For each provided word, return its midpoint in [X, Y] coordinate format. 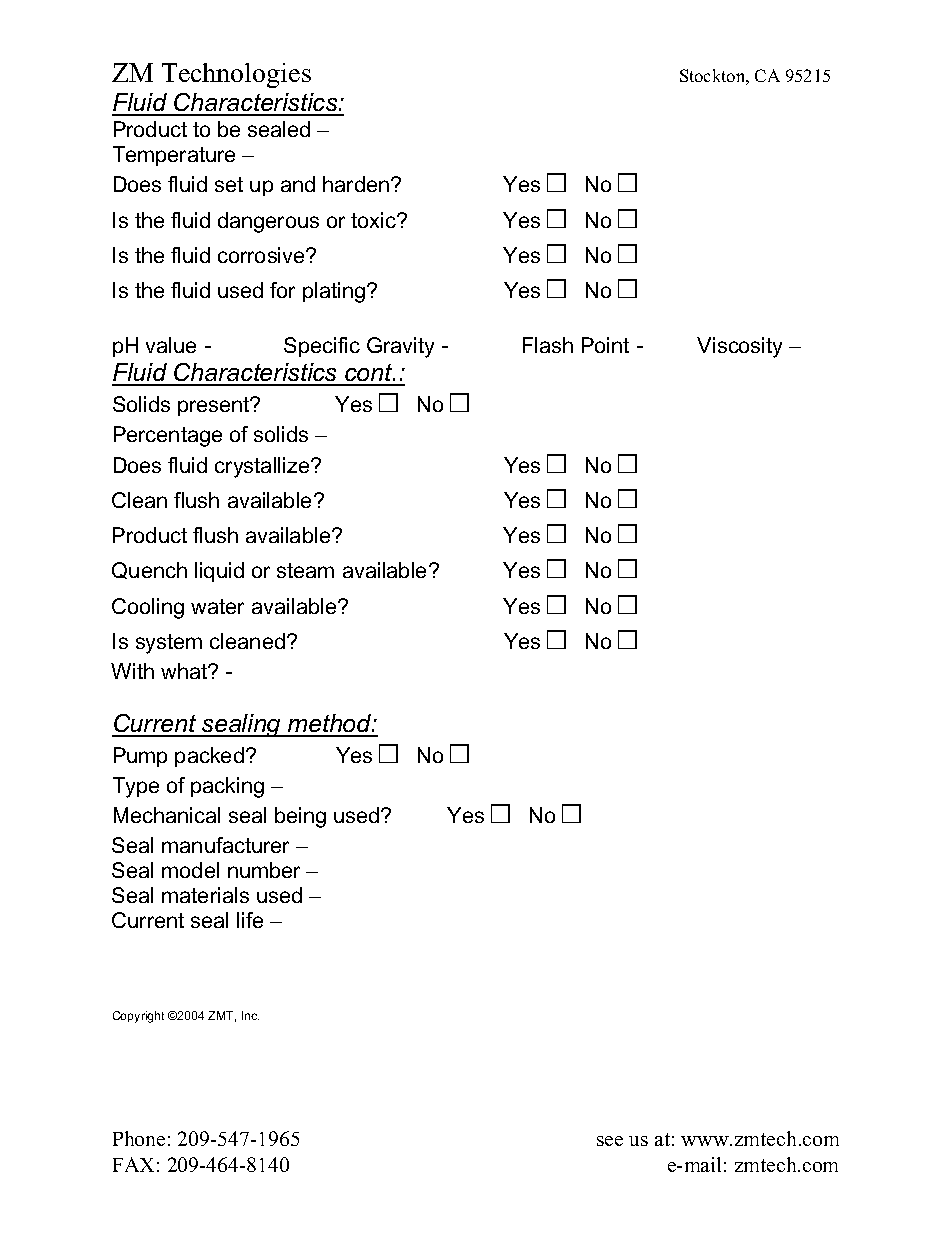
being [300, 817]
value [171, 345]
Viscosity [739, 347]
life [250, 920]
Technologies [236, 75]
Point [605, 345]
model [190, 870]
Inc [250, 1015]
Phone [139, 1138]
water [217, 606]
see [610, 1141]
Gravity [400, 347]
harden [356, 184]
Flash [548, 345]
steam [305, 570]
